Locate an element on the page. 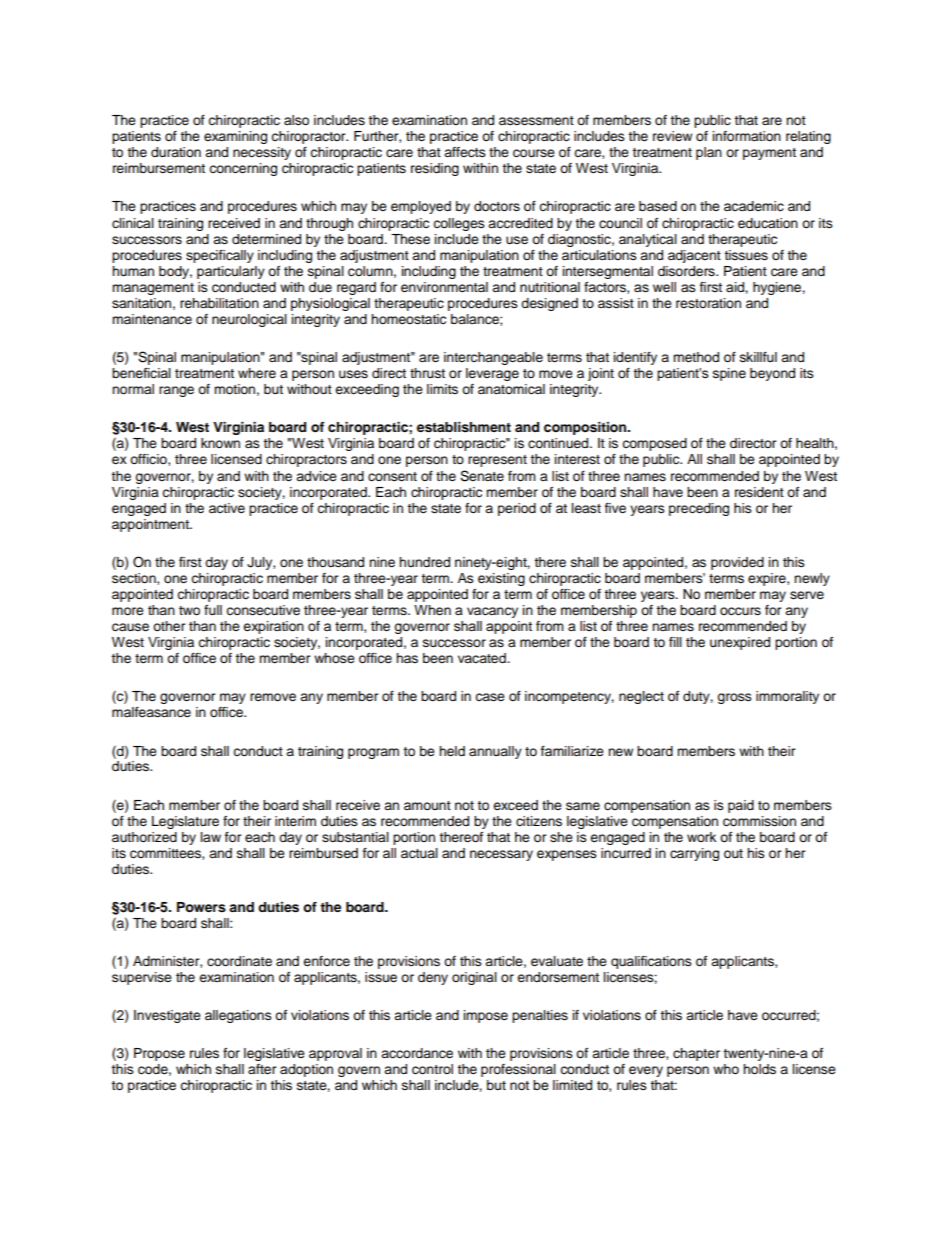 Image resolution: width=952 pixels, height=1233 pixels. plan is located at coordinates (709, 153).
